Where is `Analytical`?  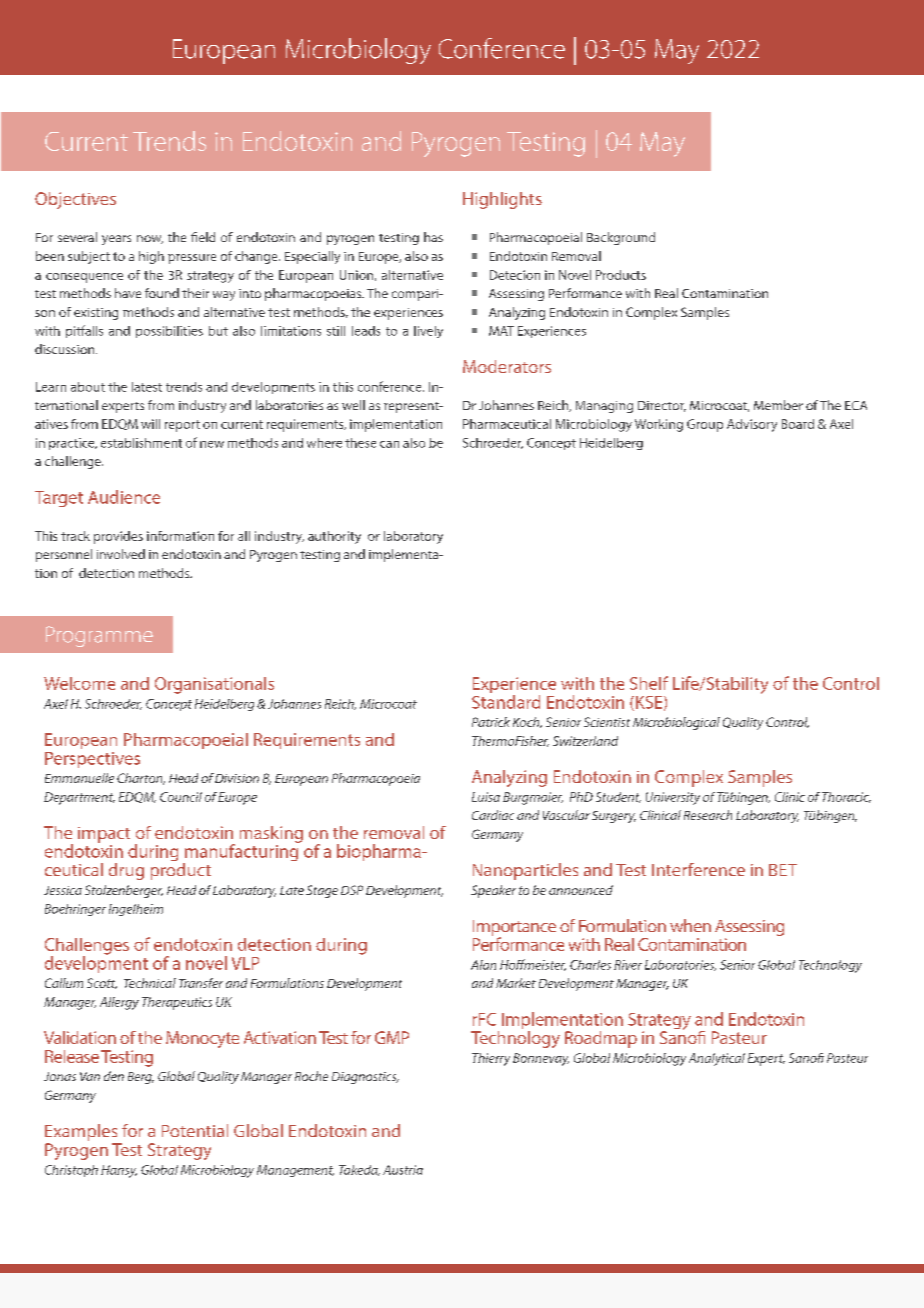
Analytical is located at coordinates (717, 1059).
